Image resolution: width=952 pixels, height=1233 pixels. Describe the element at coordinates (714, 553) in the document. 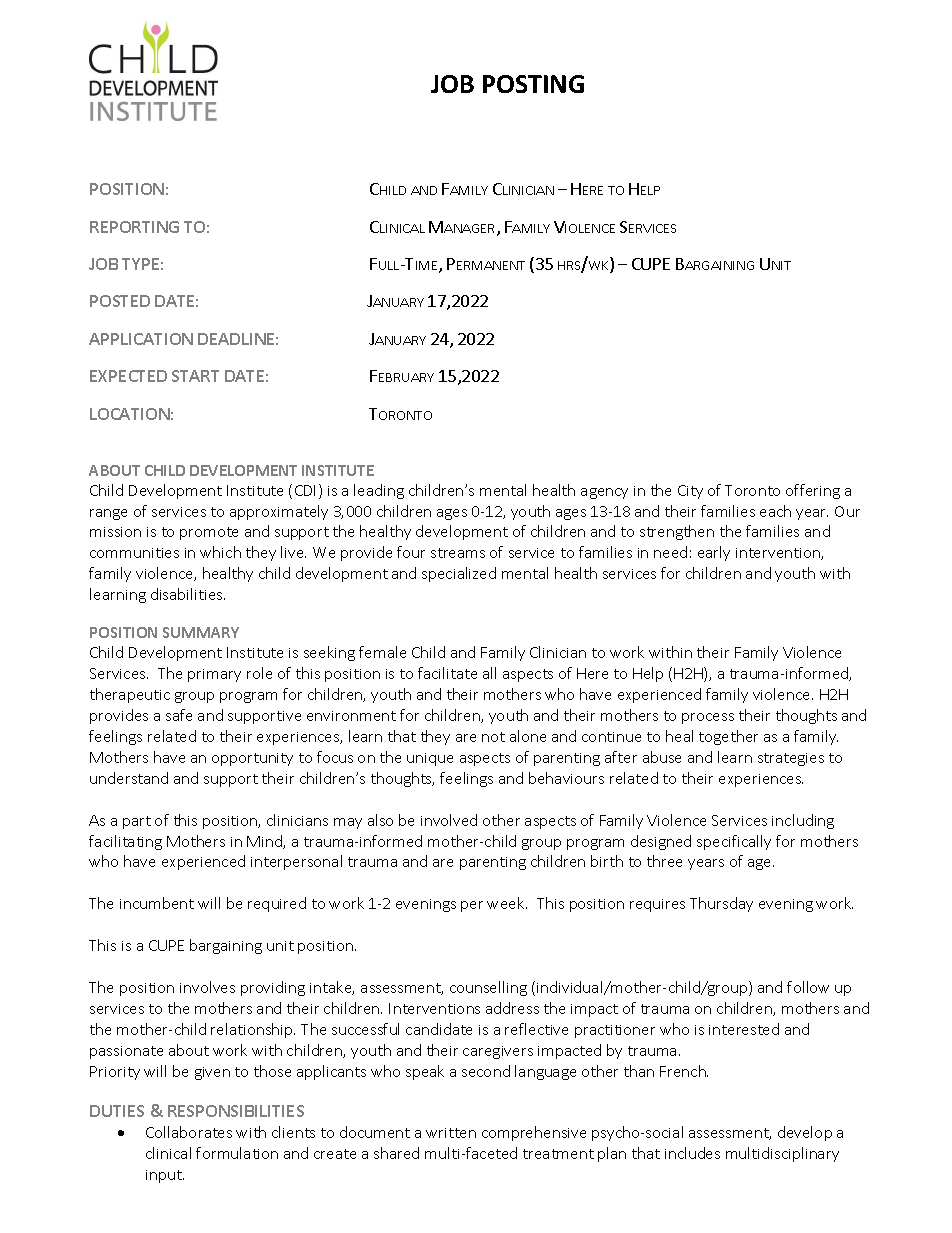

I see `early` at that location.
